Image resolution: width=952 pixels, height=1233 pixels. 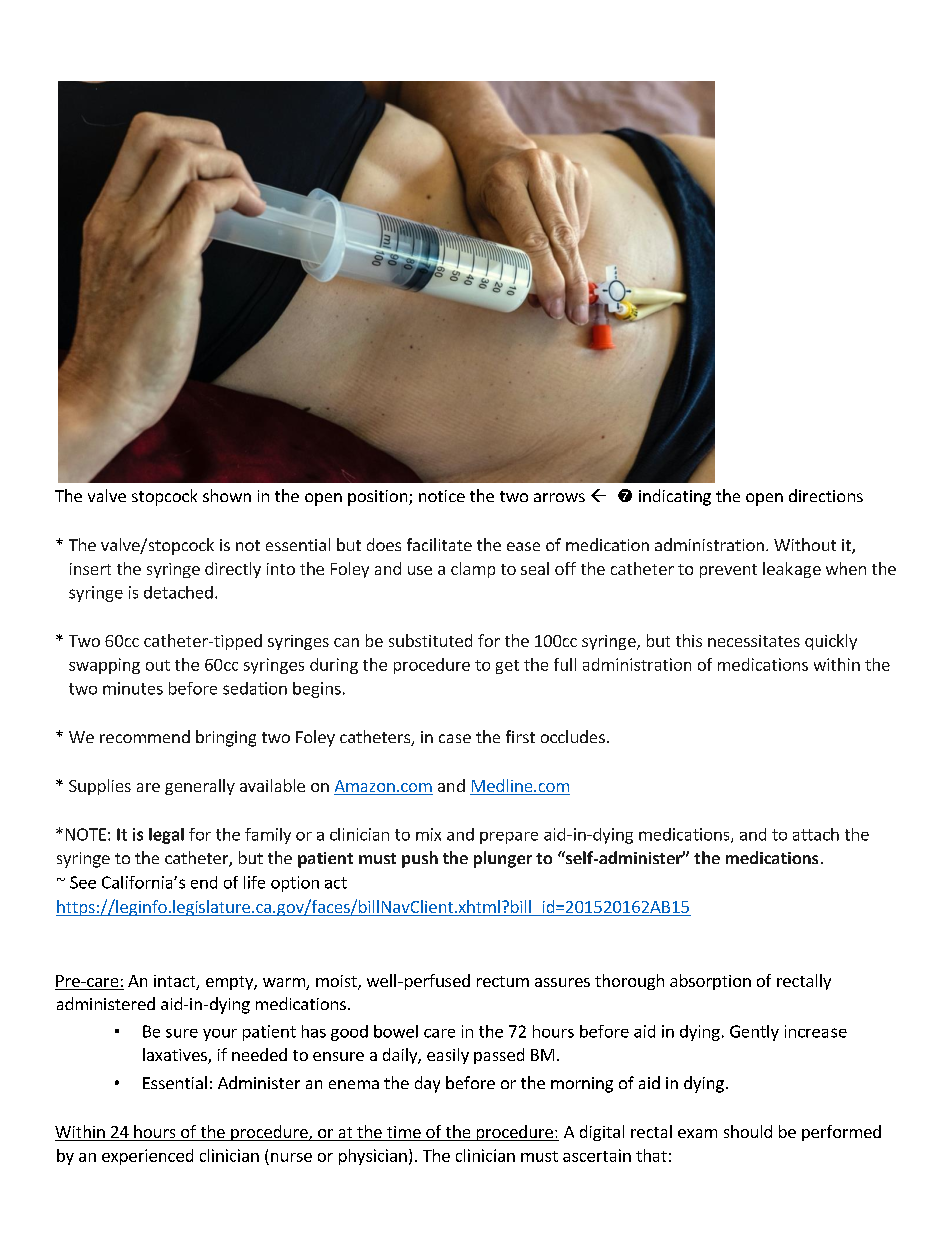 What do you see at coordinates (166, 836) in the page?
I see `legal` at bounding box center [166, 836].
